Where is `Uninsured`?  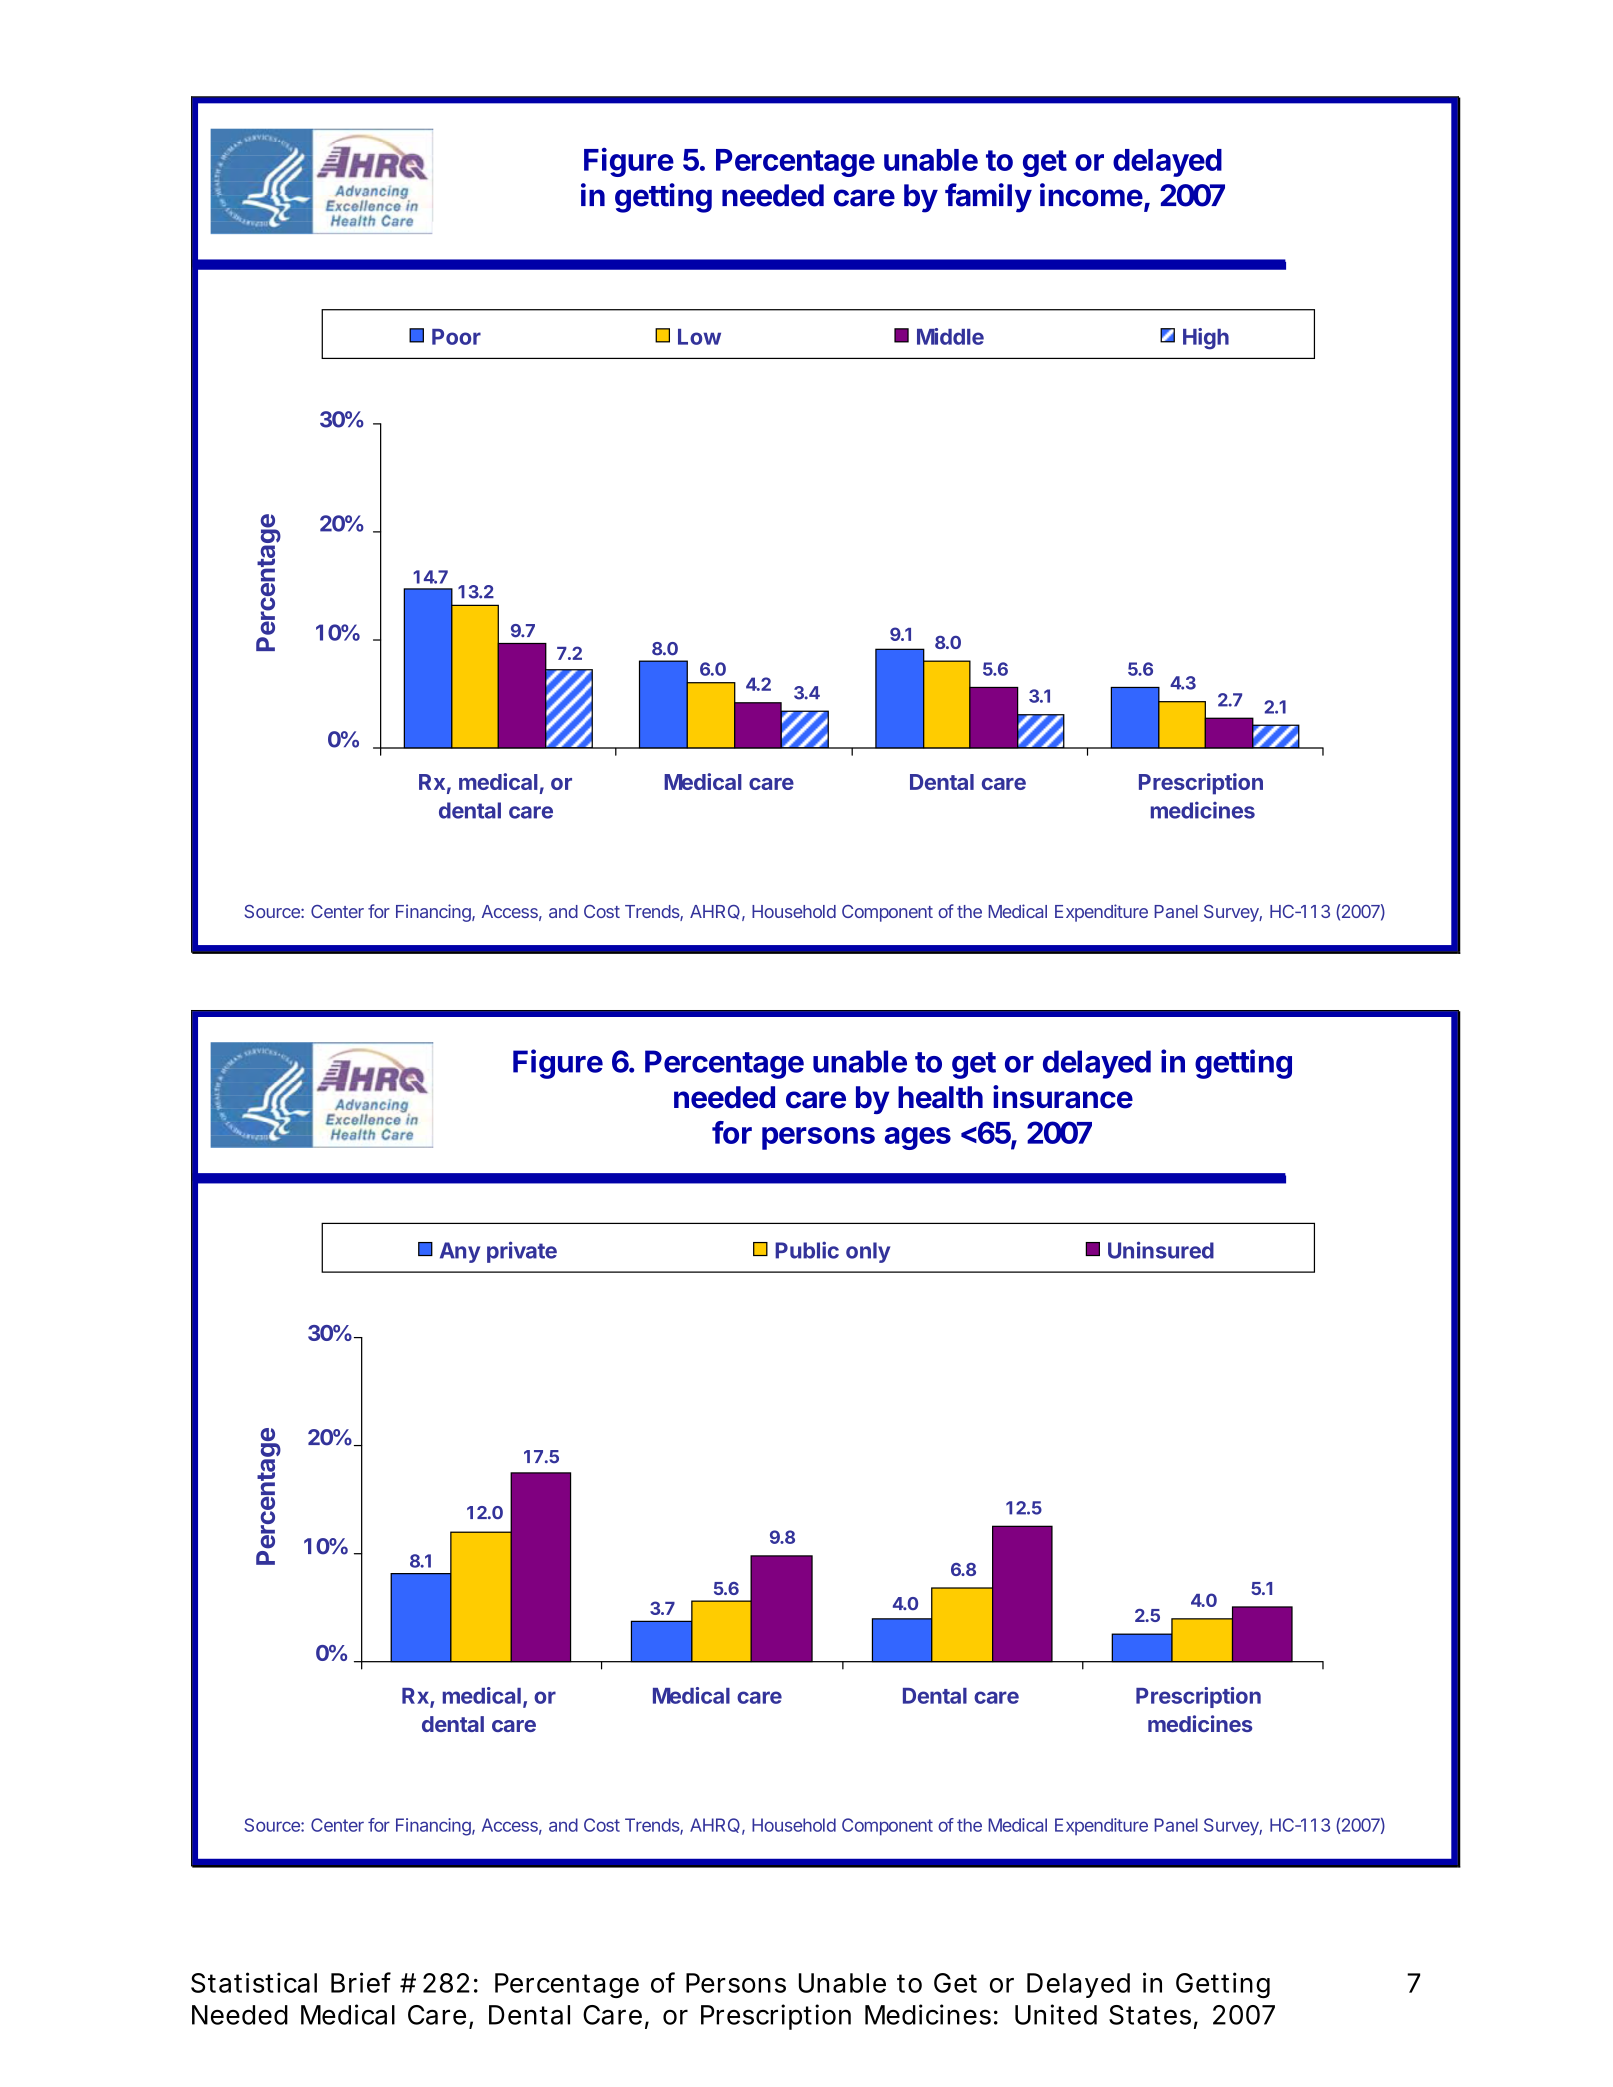
Uninsured is located at coordinates (1161, 1250).
